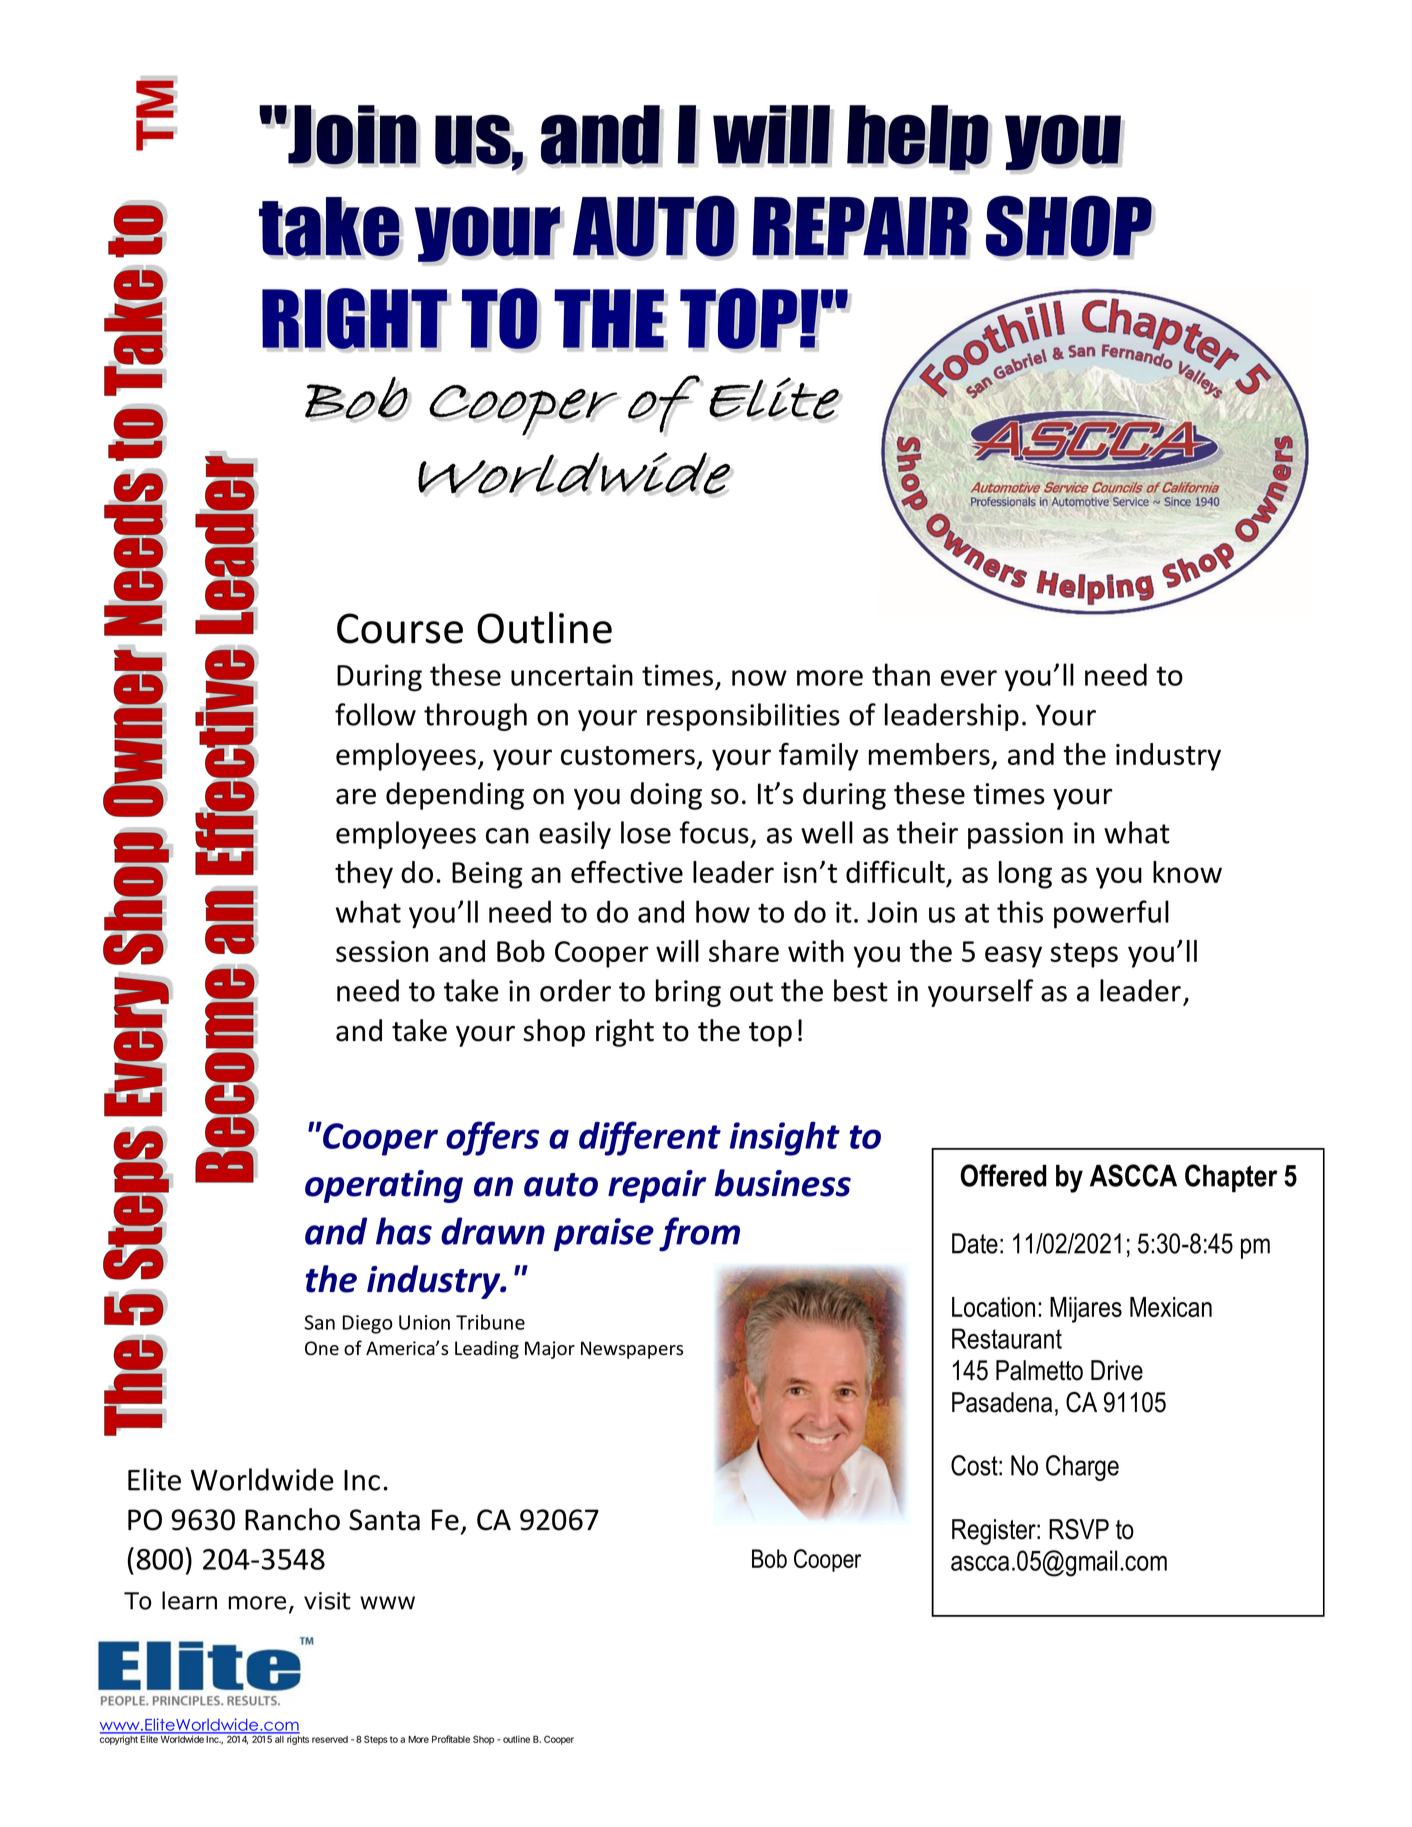 This image has width=1412, height=1827. I want to click on repair, so click(657, 1186).
